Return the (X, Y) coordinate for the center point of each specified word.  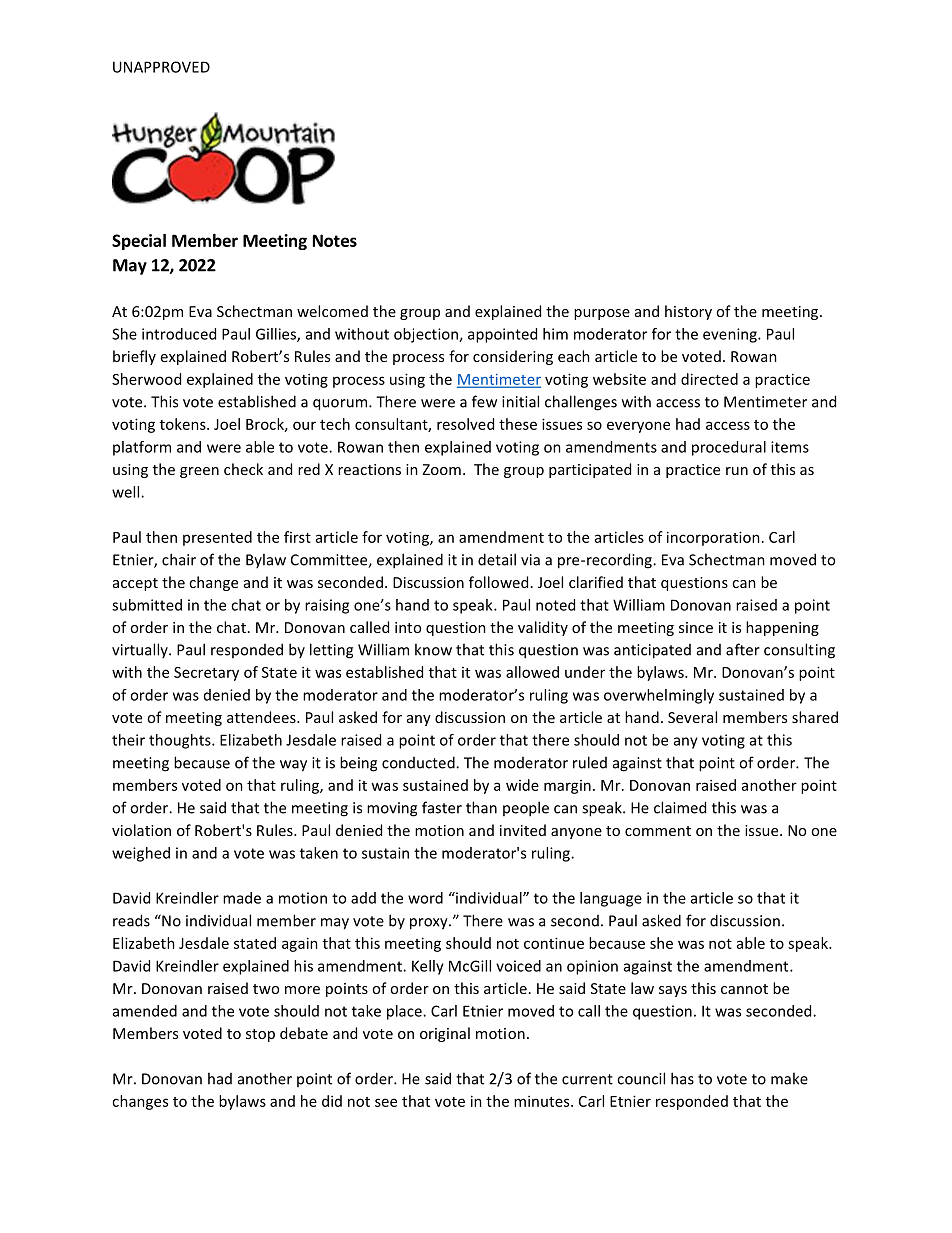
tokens (184, 424)
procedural (729, 448)
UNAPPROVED (161, 67)
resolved (465, 424)
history (688, 312)
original (445, 1034)
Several (692, 717)
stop (260, 1035)
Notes (335, 240)
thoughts (181, 741)
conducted (419, 762)
